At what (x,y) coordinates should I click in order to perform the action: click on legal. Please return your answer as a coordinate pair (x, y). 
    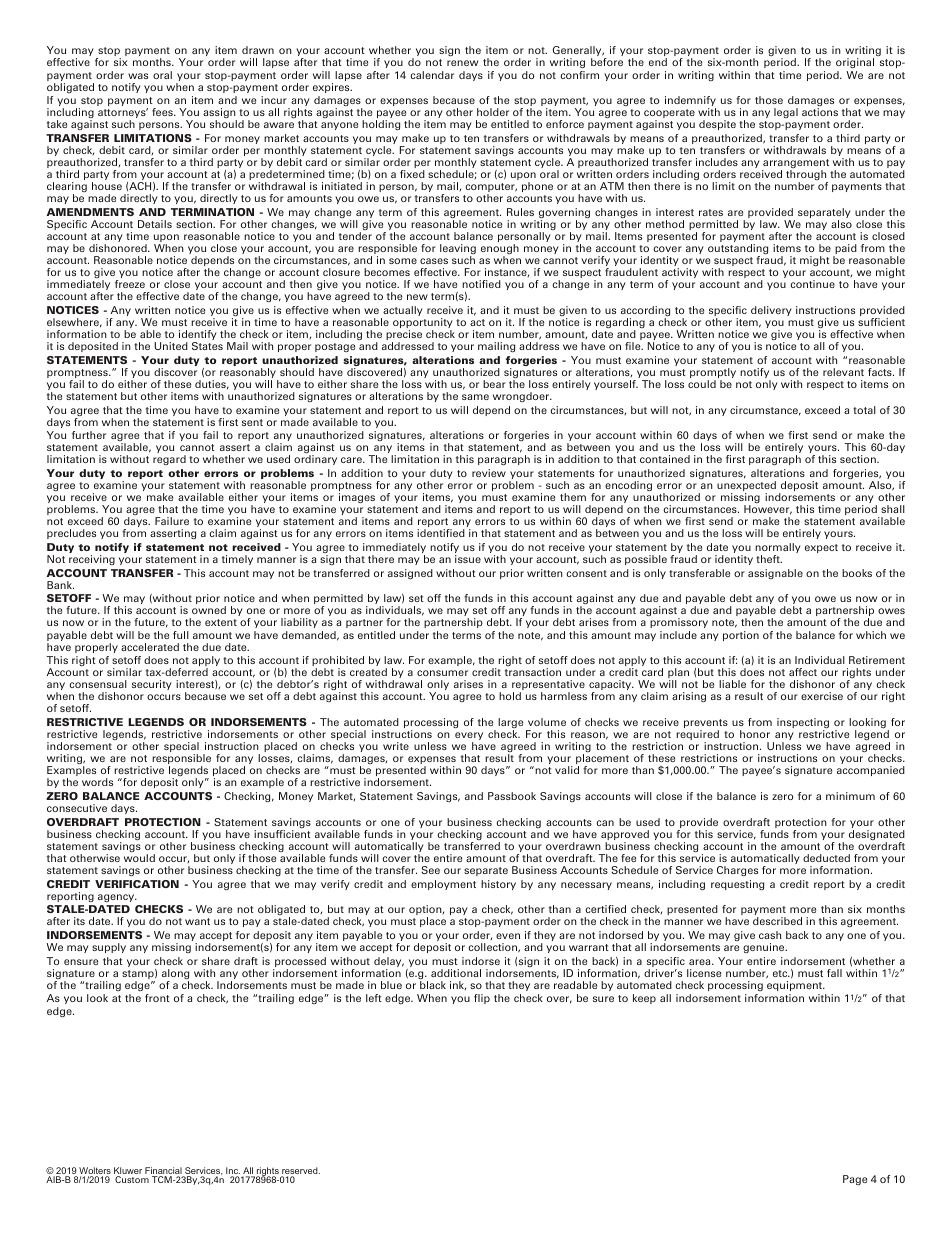
    Looking at the image, I should click on (786, 113).
